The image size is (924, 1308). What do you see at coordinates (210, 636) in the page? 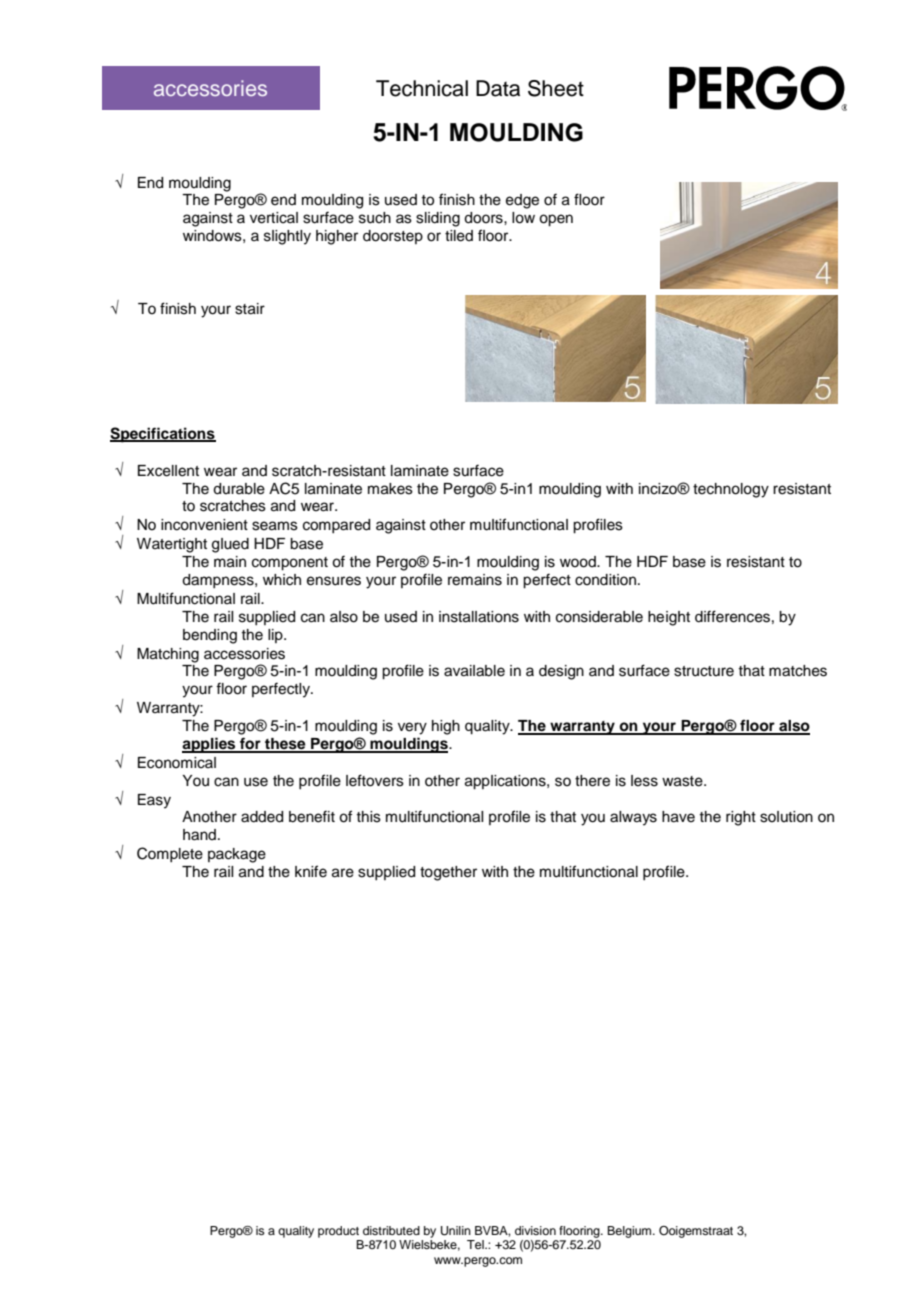
I see `bending` at bounding box center [210, 636].
